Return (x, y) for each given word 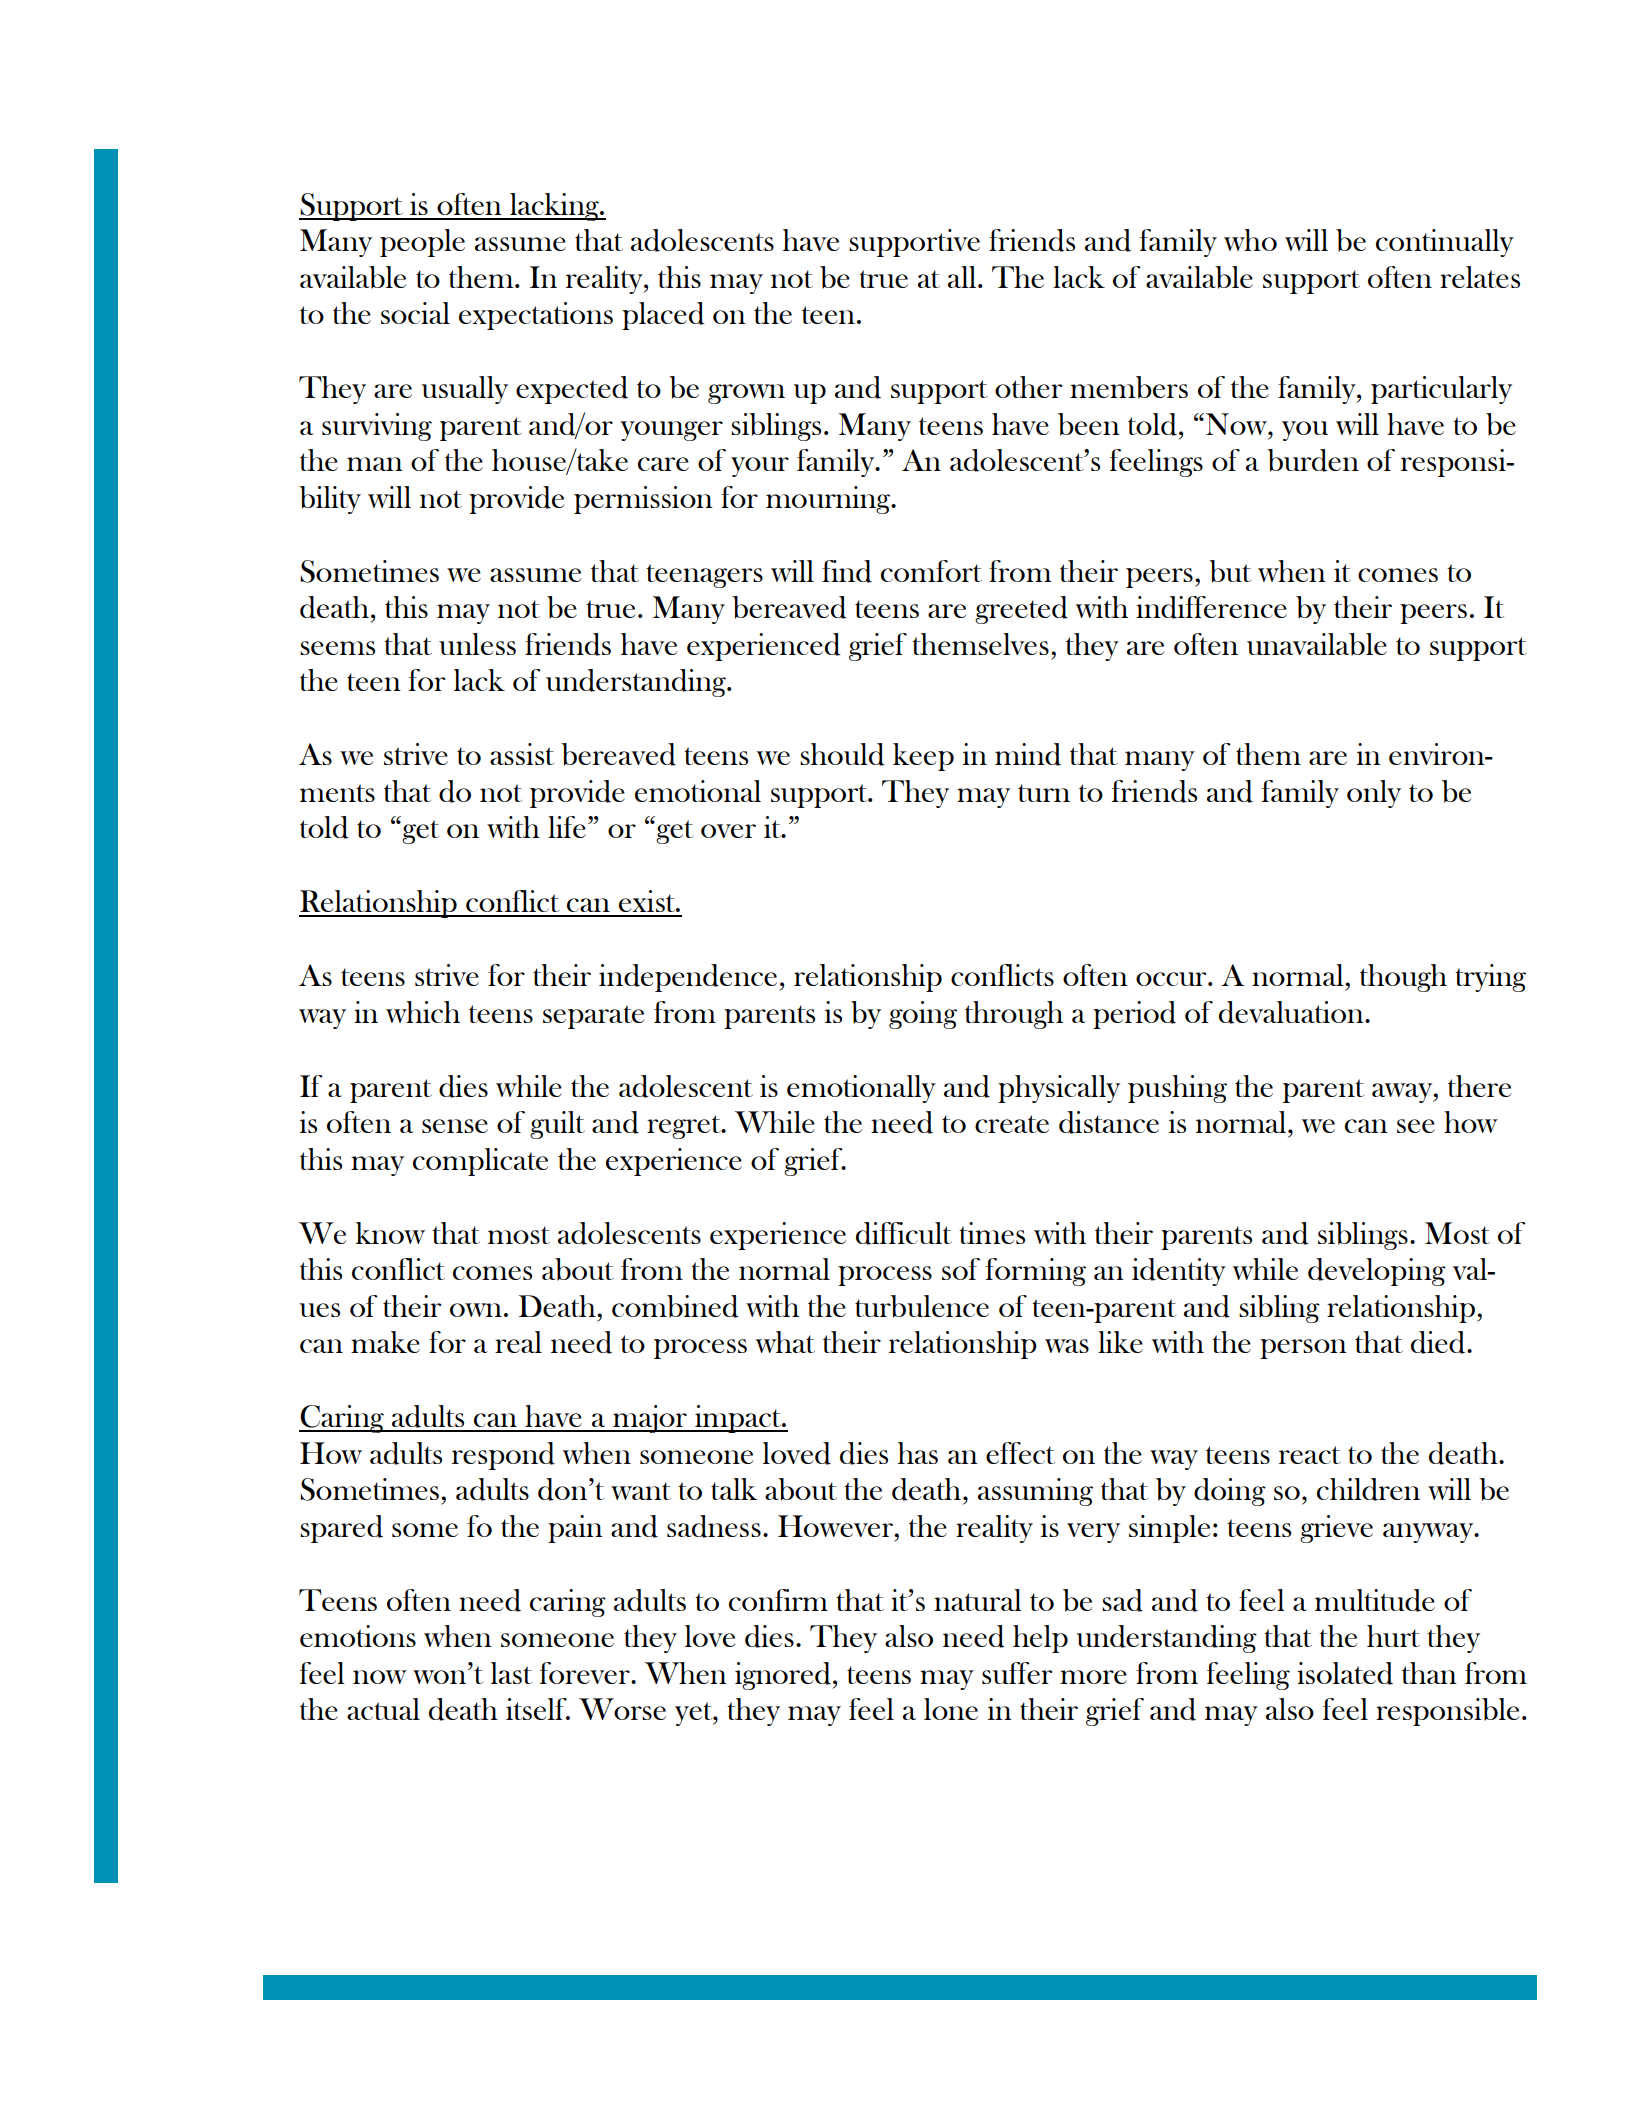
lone (951, 1709)
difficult (904, 1233)
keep (923, 757)
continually (1445, 243)
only (1374, 794)
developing (1377, 1272)
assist (522, 754)
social (415, 313)
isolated (1345, 1673)
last (511, 1673)
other (1028, 387)
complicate (480, 1162)
